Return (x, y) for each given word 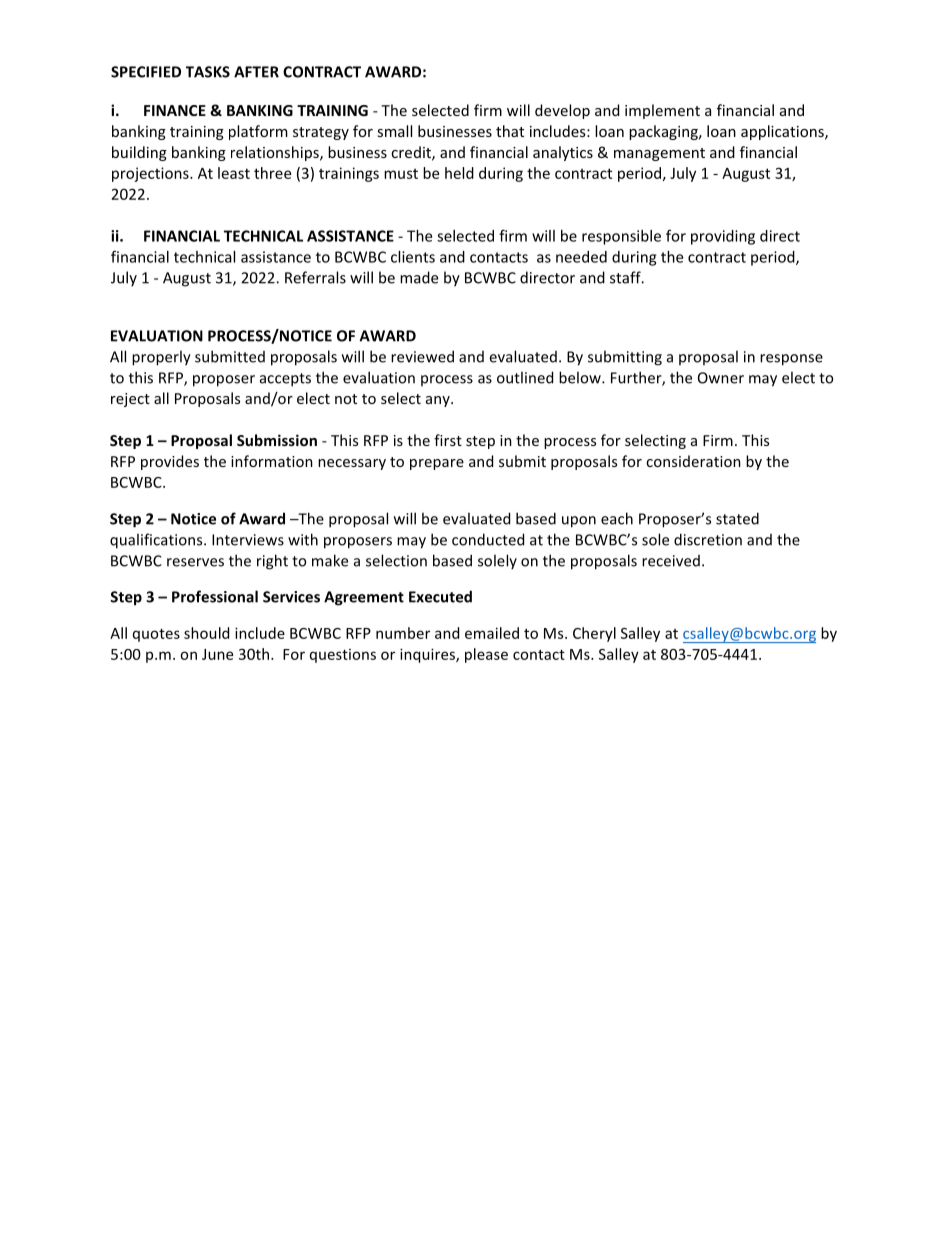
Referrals (315, 277)
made (419, 277)
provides (170, 462)
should (206, 633)
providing (723, 237)
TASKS (208, 72)
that (510, 131)
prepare (437, 464)
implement (662, 111)
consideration (693, 461)
